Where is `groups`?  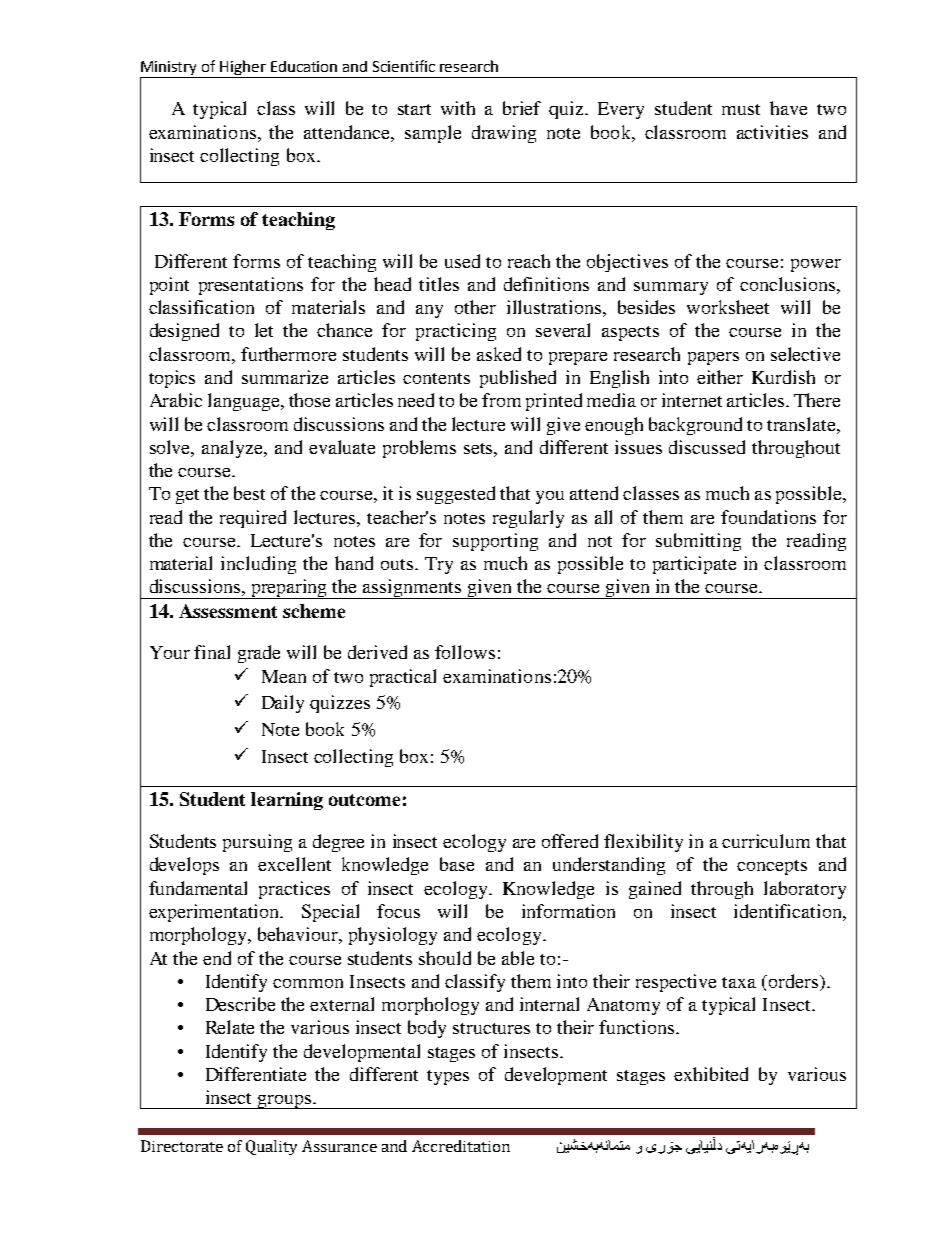 groups is located at coordinates (284, 1102).
